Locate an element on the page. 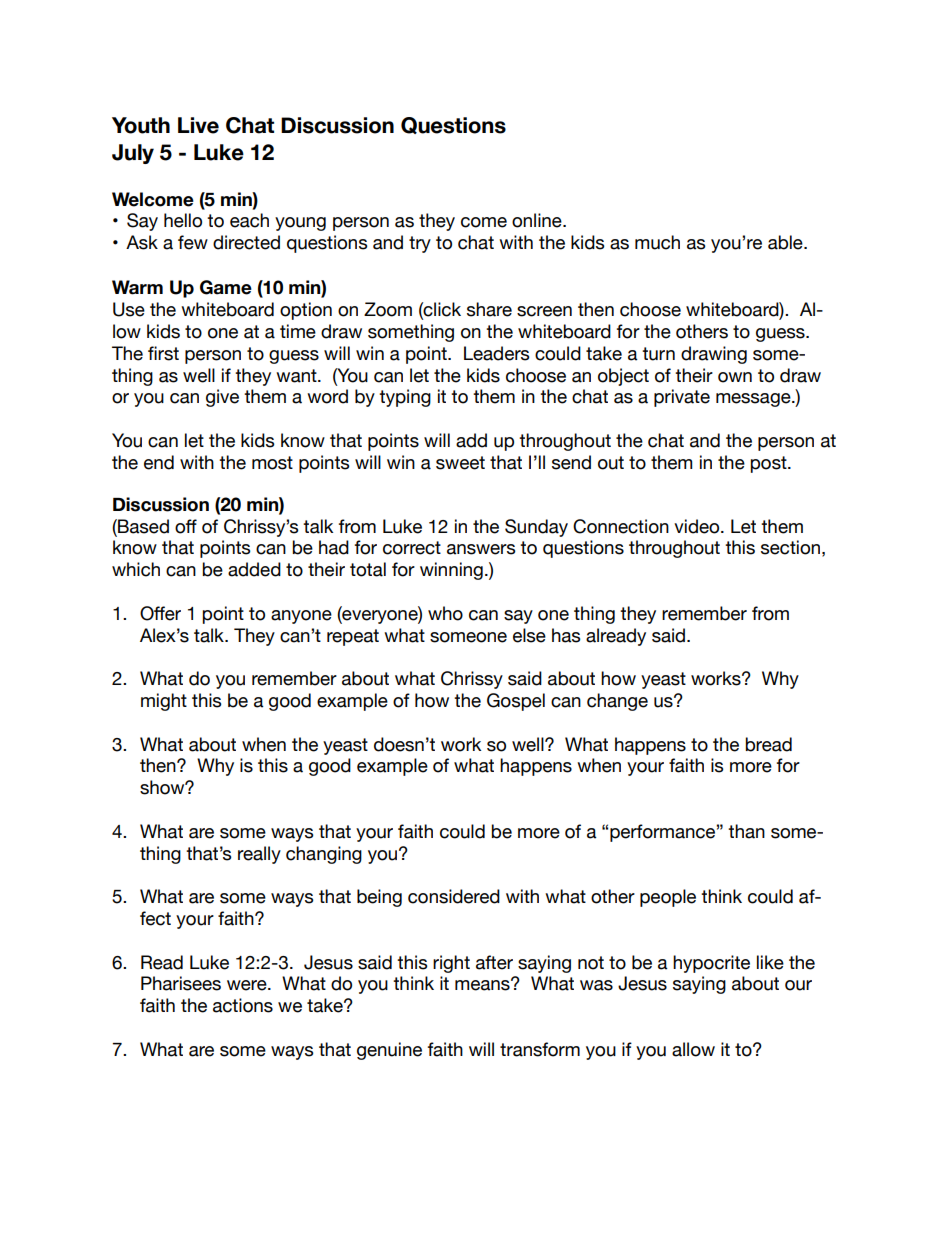 This document has height=1233, width=952. much is located at coordinates (657, 242).
